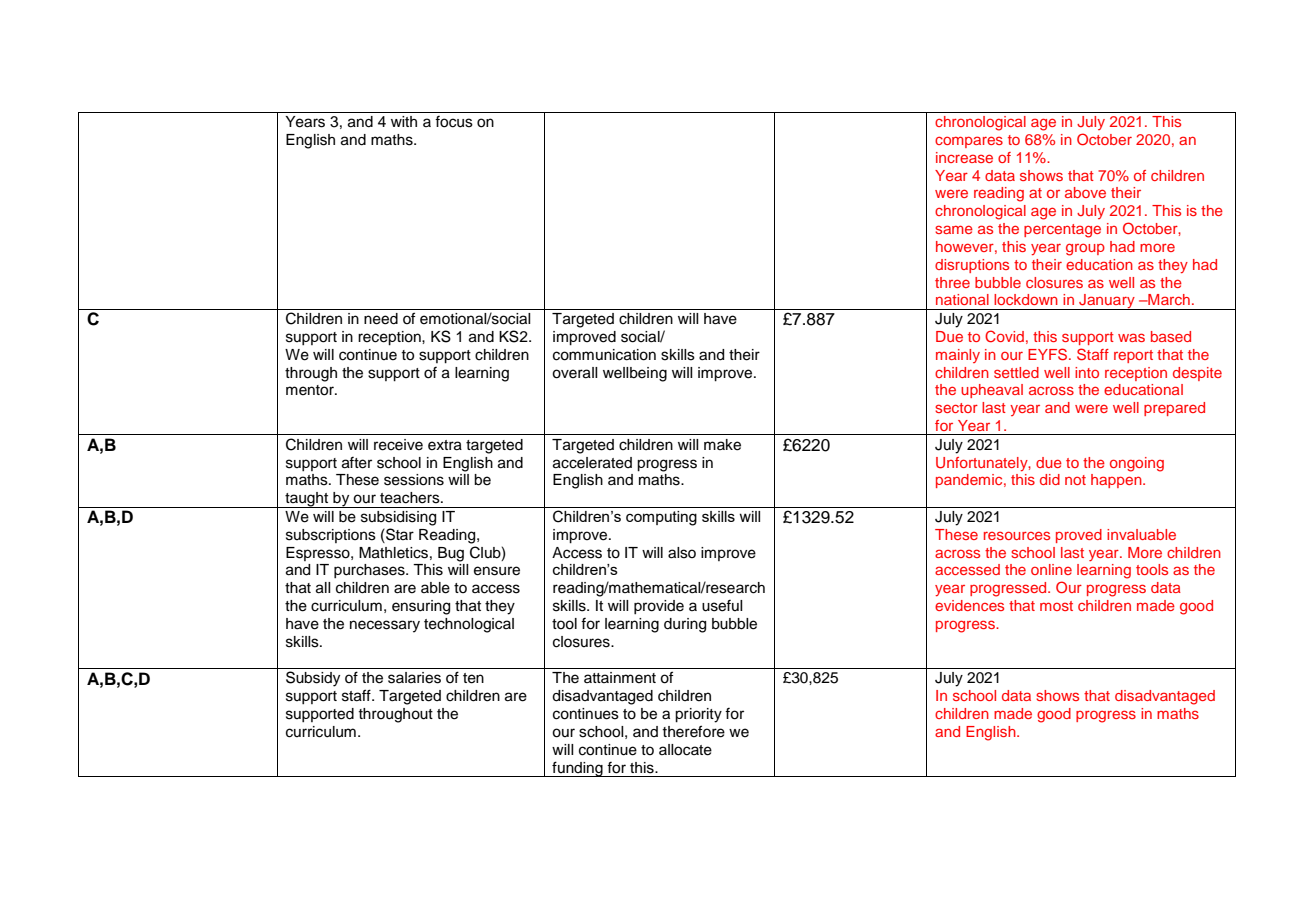 This document has width=1308, height=924. Describe the element at coordinates (1137, 464) in the document. I see `ongoing` at that location.
